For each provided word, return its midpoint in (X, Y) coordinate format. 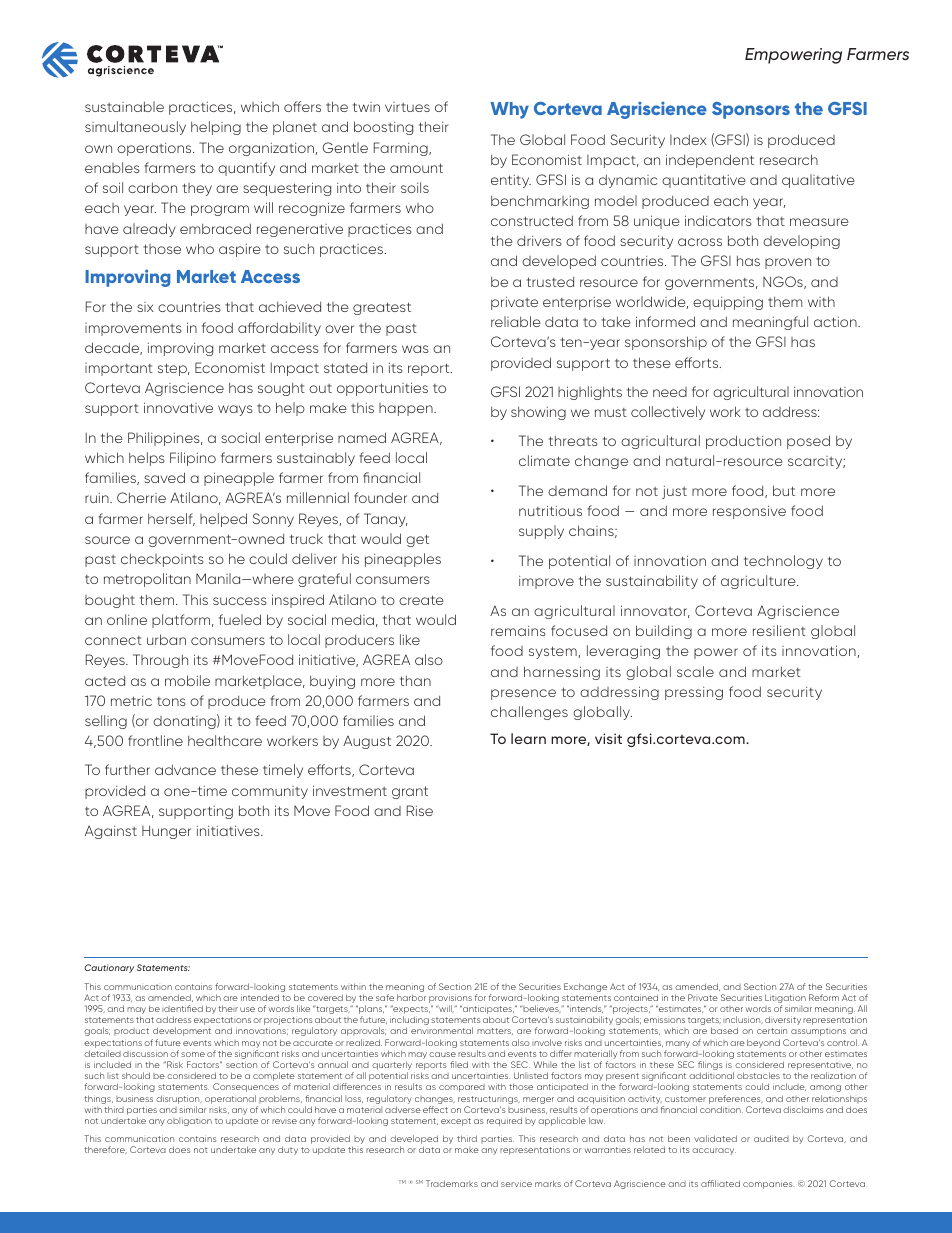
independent (710, 161)
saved (164, 477)
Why (509, 110)
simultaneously (135, 128)
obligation (189, 1121)
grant (410, 792)
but (784, 490)
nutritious (550, 510)
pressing (694, 693)
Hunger (166, 832)
